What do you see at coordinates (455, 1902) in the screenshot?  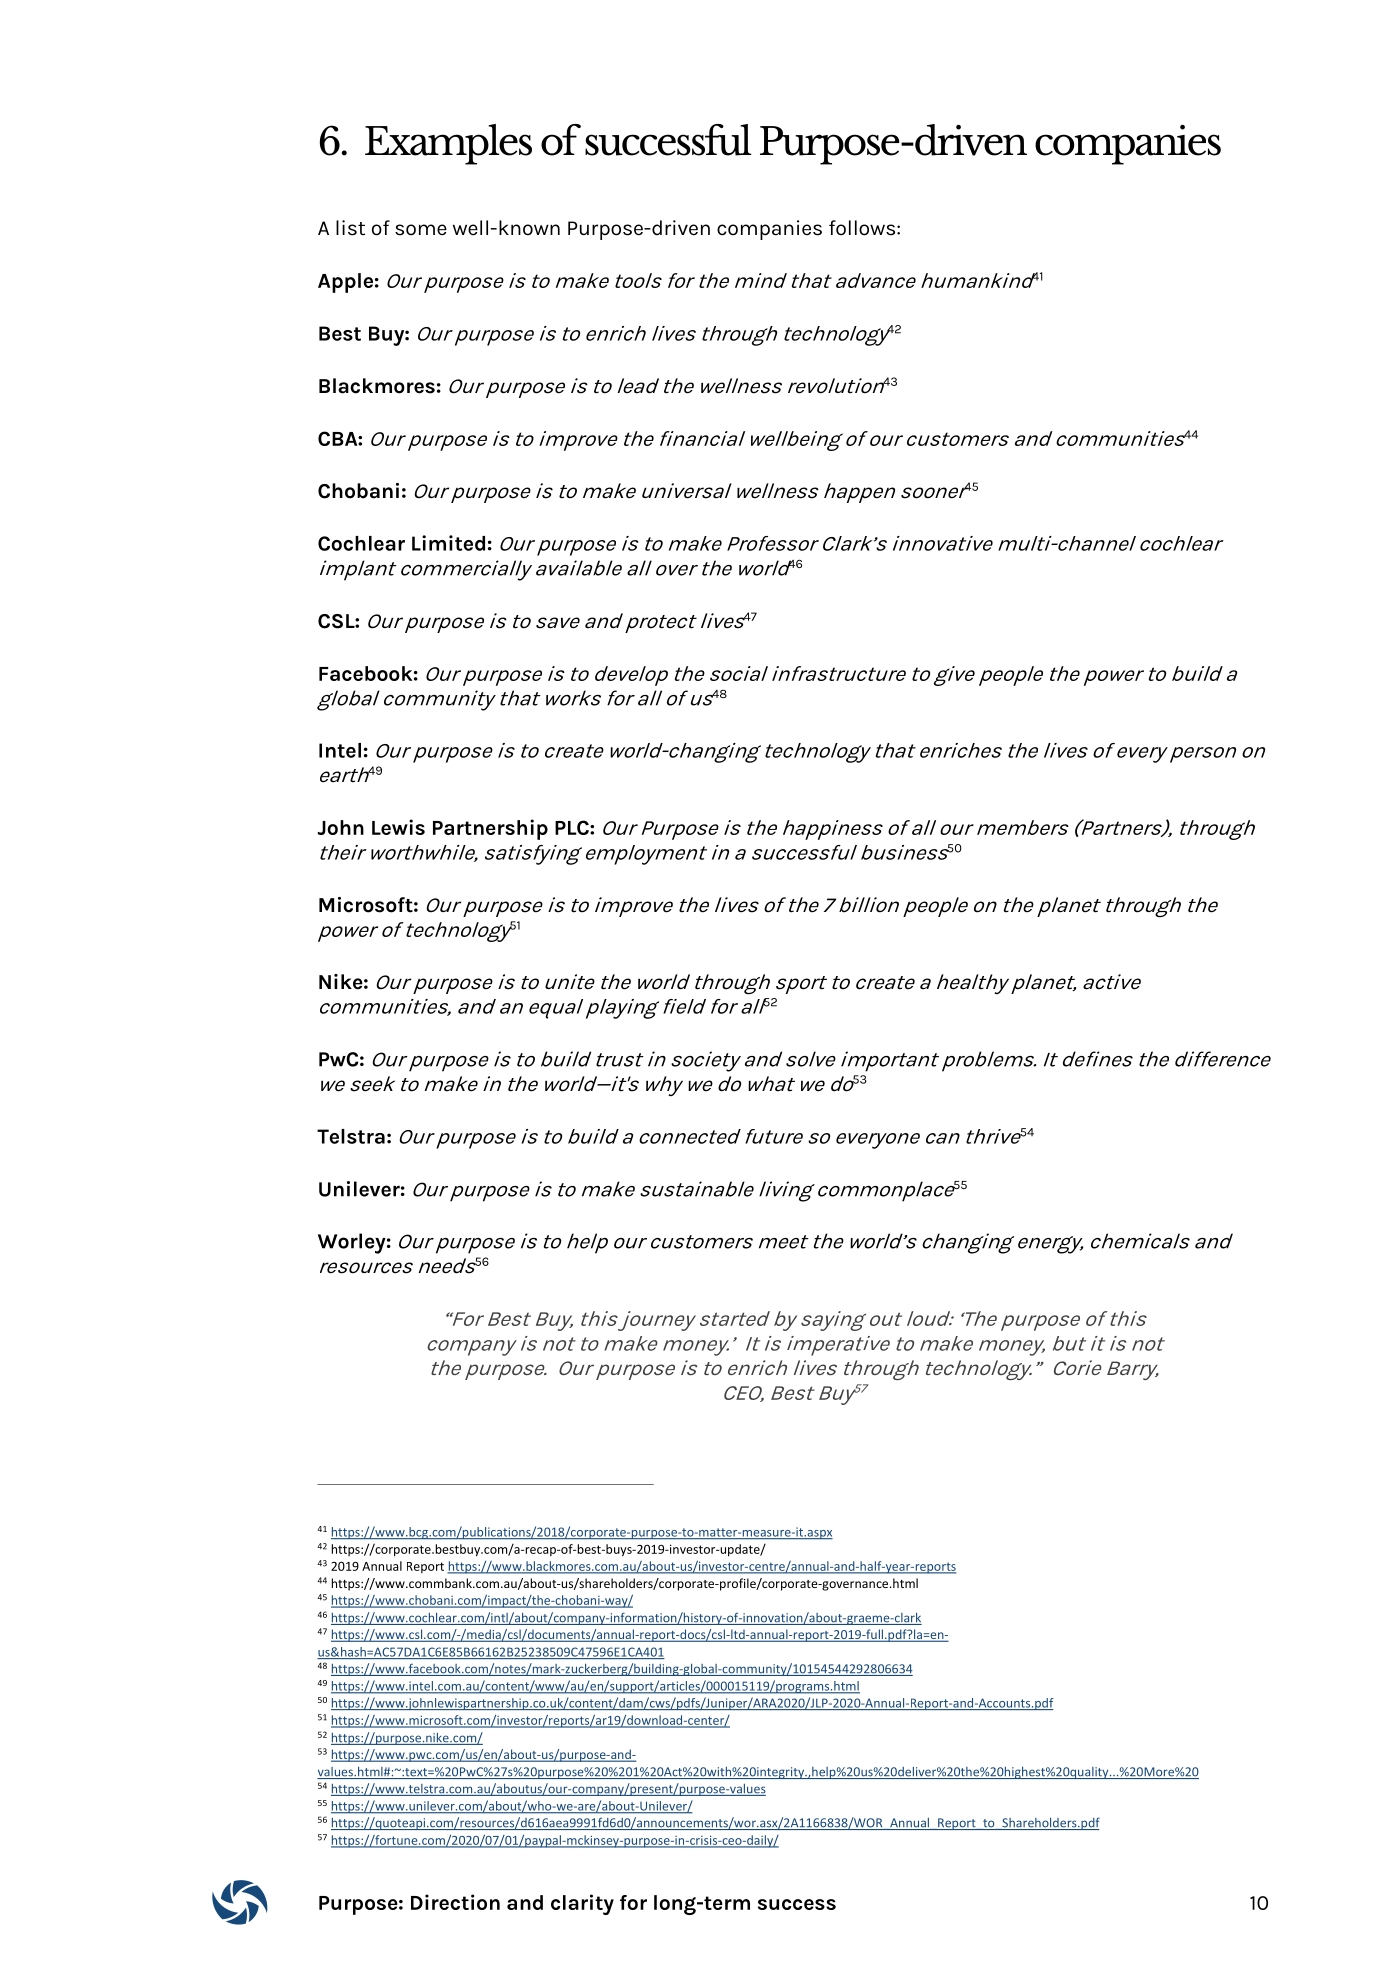 I see `Direction` at bounding box center [455, 1902].
